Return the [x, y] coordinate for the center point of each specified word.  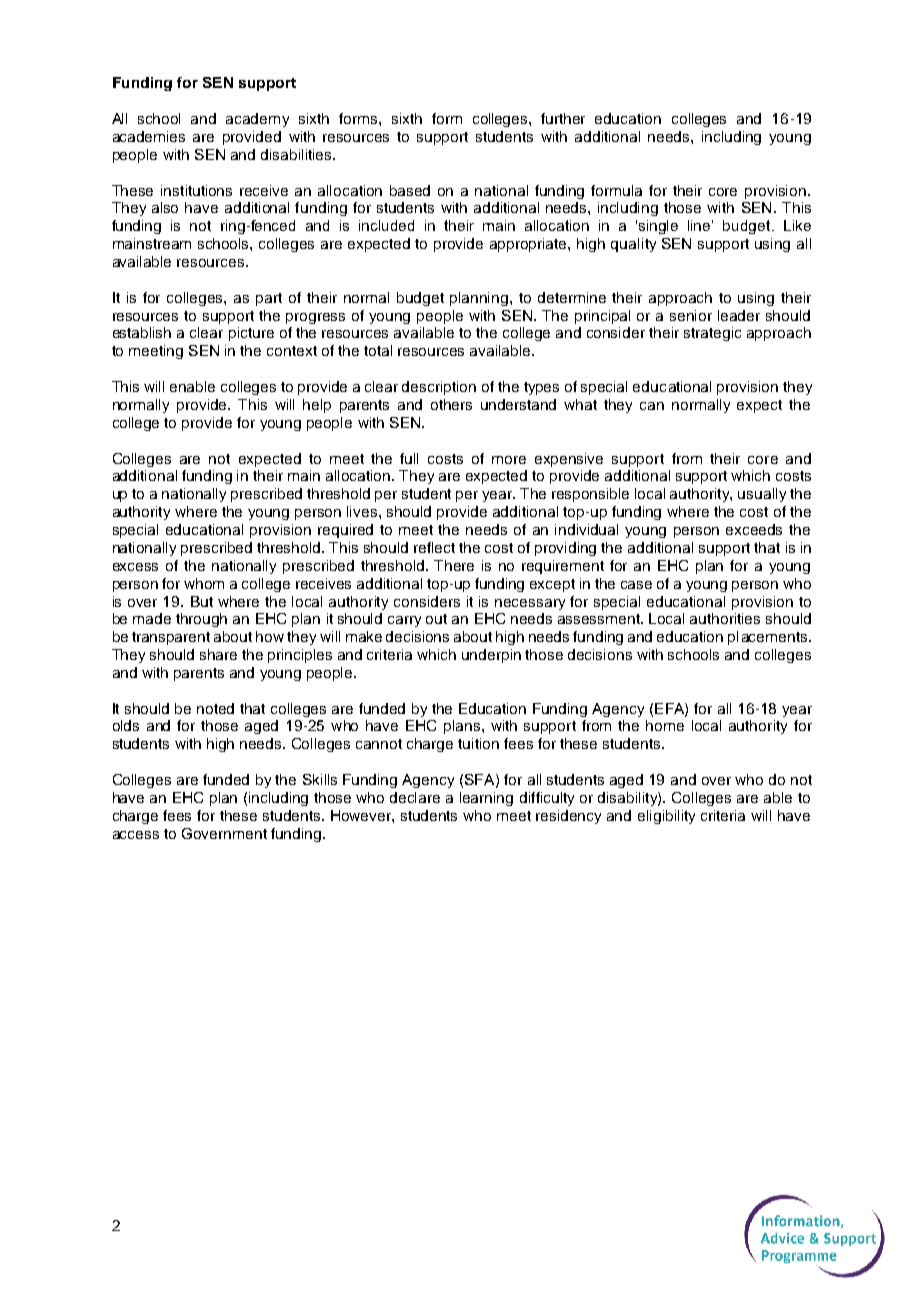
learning [486, 799]
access [136, 835]
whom [204, 583]
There [454, 565]
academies [149, 136]
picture [251, 334]
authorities [725, 618]
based [410, 190]
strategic [712, 334]
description [439, 388]
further [563, 118]
